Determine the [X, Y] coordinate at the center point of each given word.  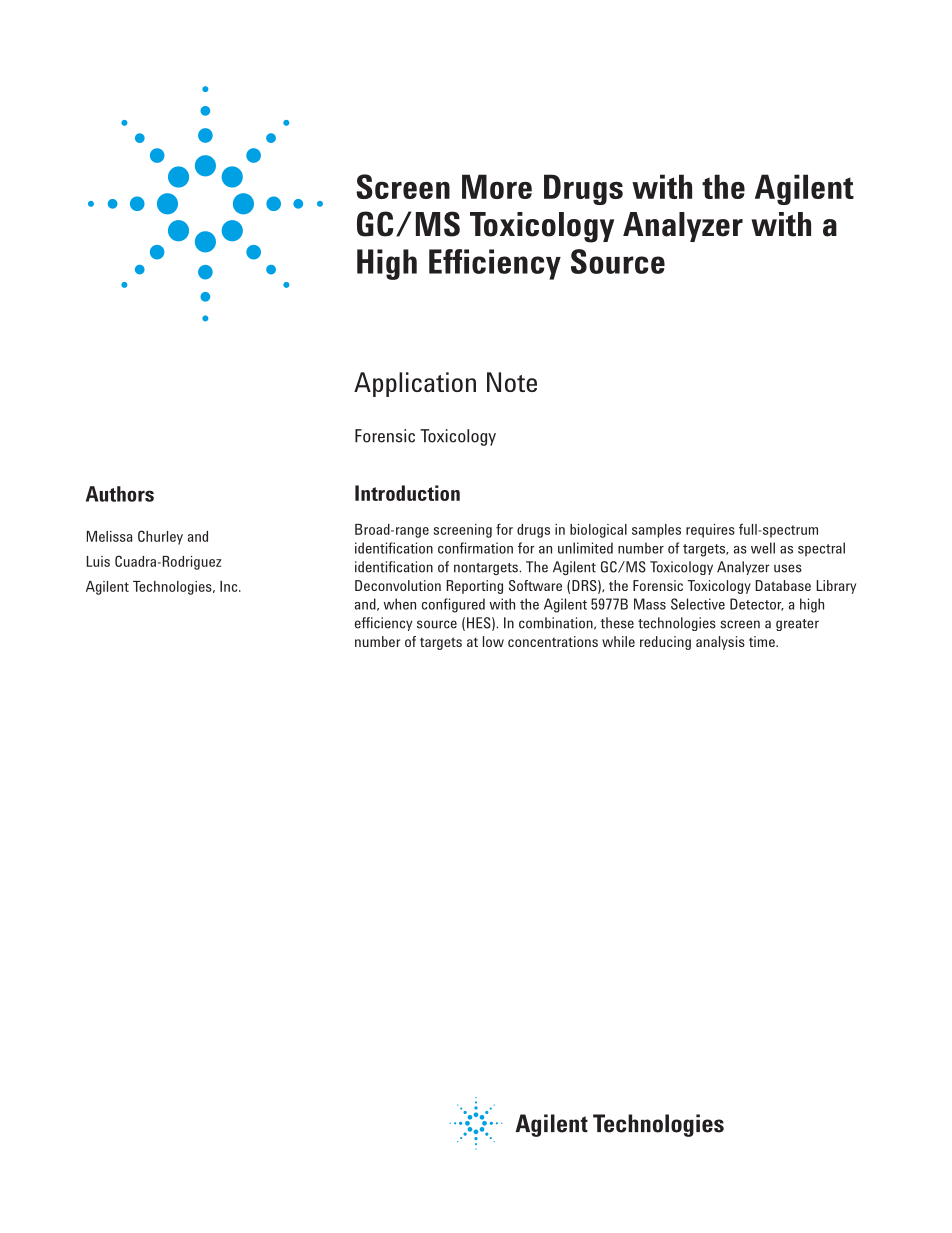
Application [415, 384]
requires [710, 531]
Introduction [407, 493]
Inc [230, 586]
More [497, 186]
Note [512, 382]
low [493, 641]
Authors [120, 494]
